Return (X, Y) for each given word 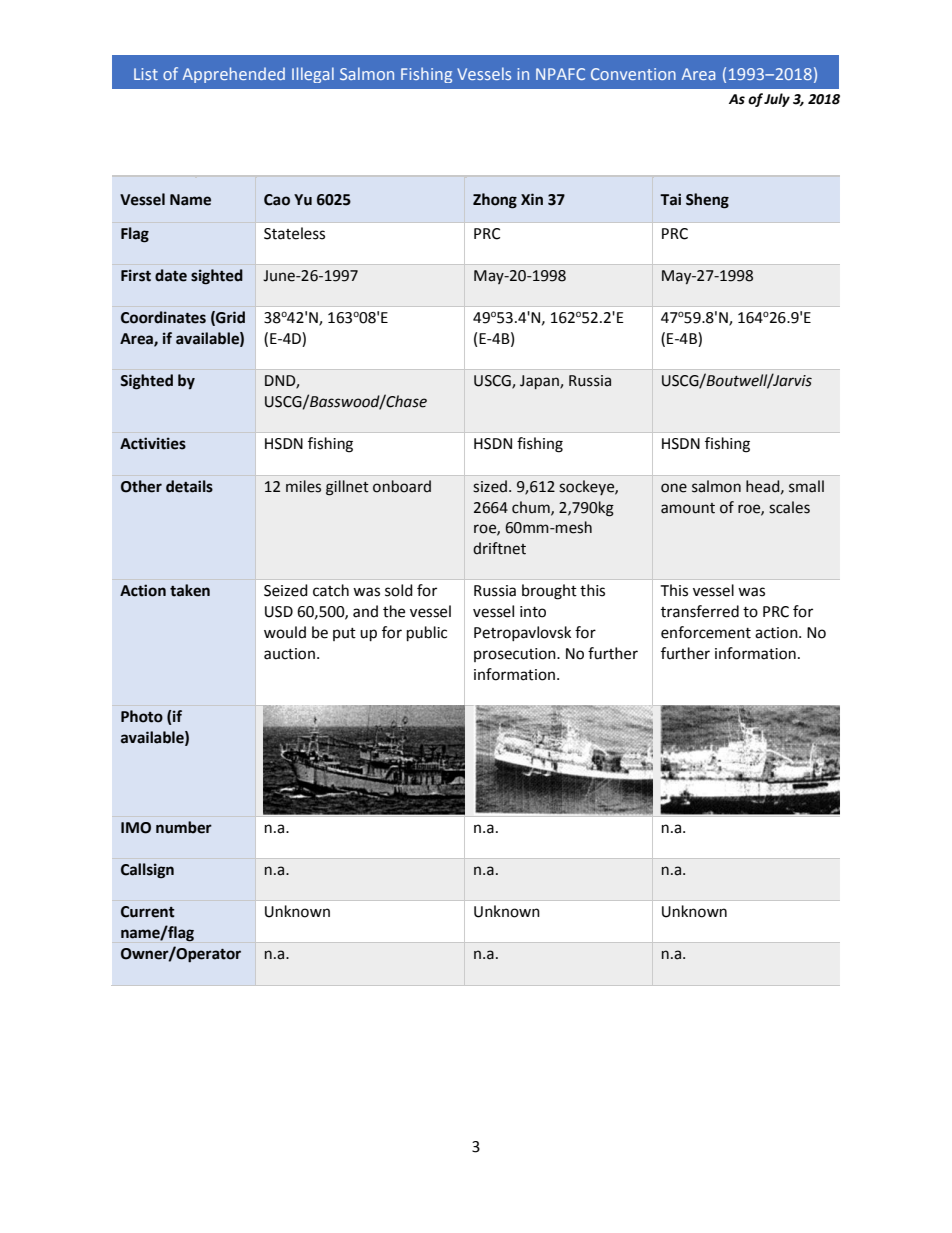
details (189, 486)
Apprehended (234, 75)
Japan (540, 382)
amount (688, 508)
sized (490, 486)
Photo (142, 716)
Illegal (313, 75)
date (171, 275)
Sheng (707, 201)
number (184, 827)
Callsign (147, 871)
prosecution (516, 655)
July (777, 100)
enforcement (706, 632)
